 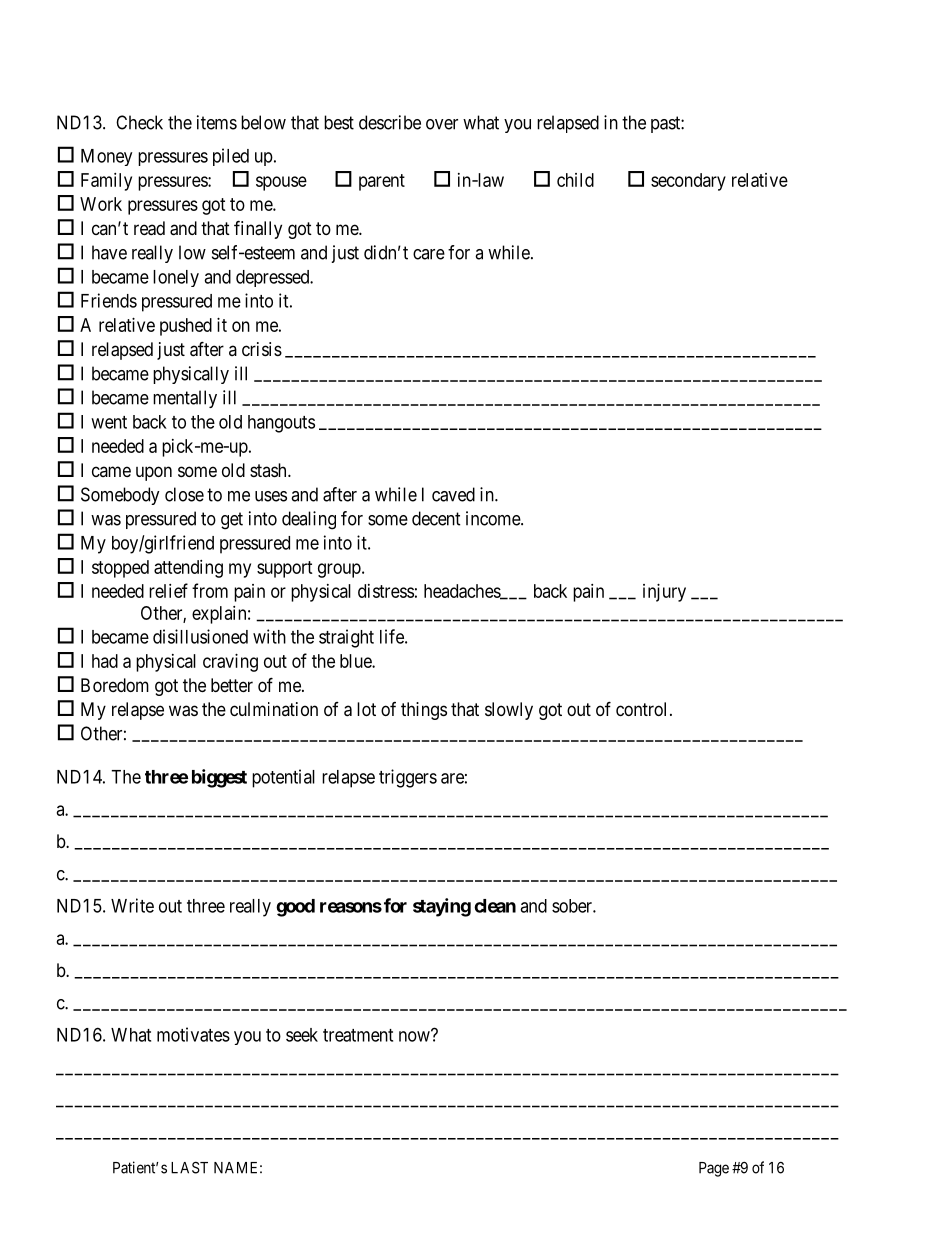 I want to click on Page, so click(x=714, y=1169).
